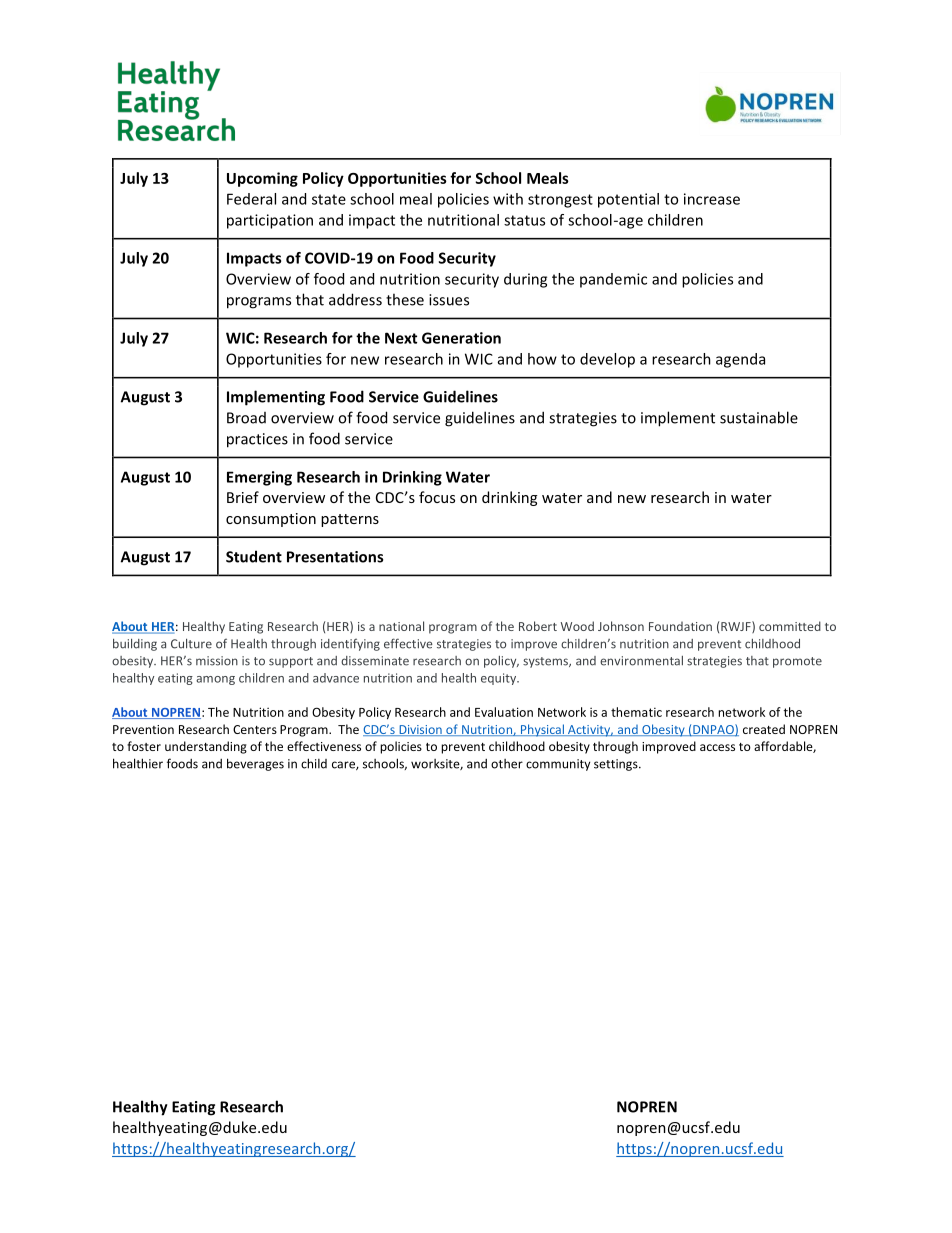 This image has height=1233, width=952. What do you see at coordinates (251, 199) in the image?
I see `Federal` at bounding box center [251, 199].
